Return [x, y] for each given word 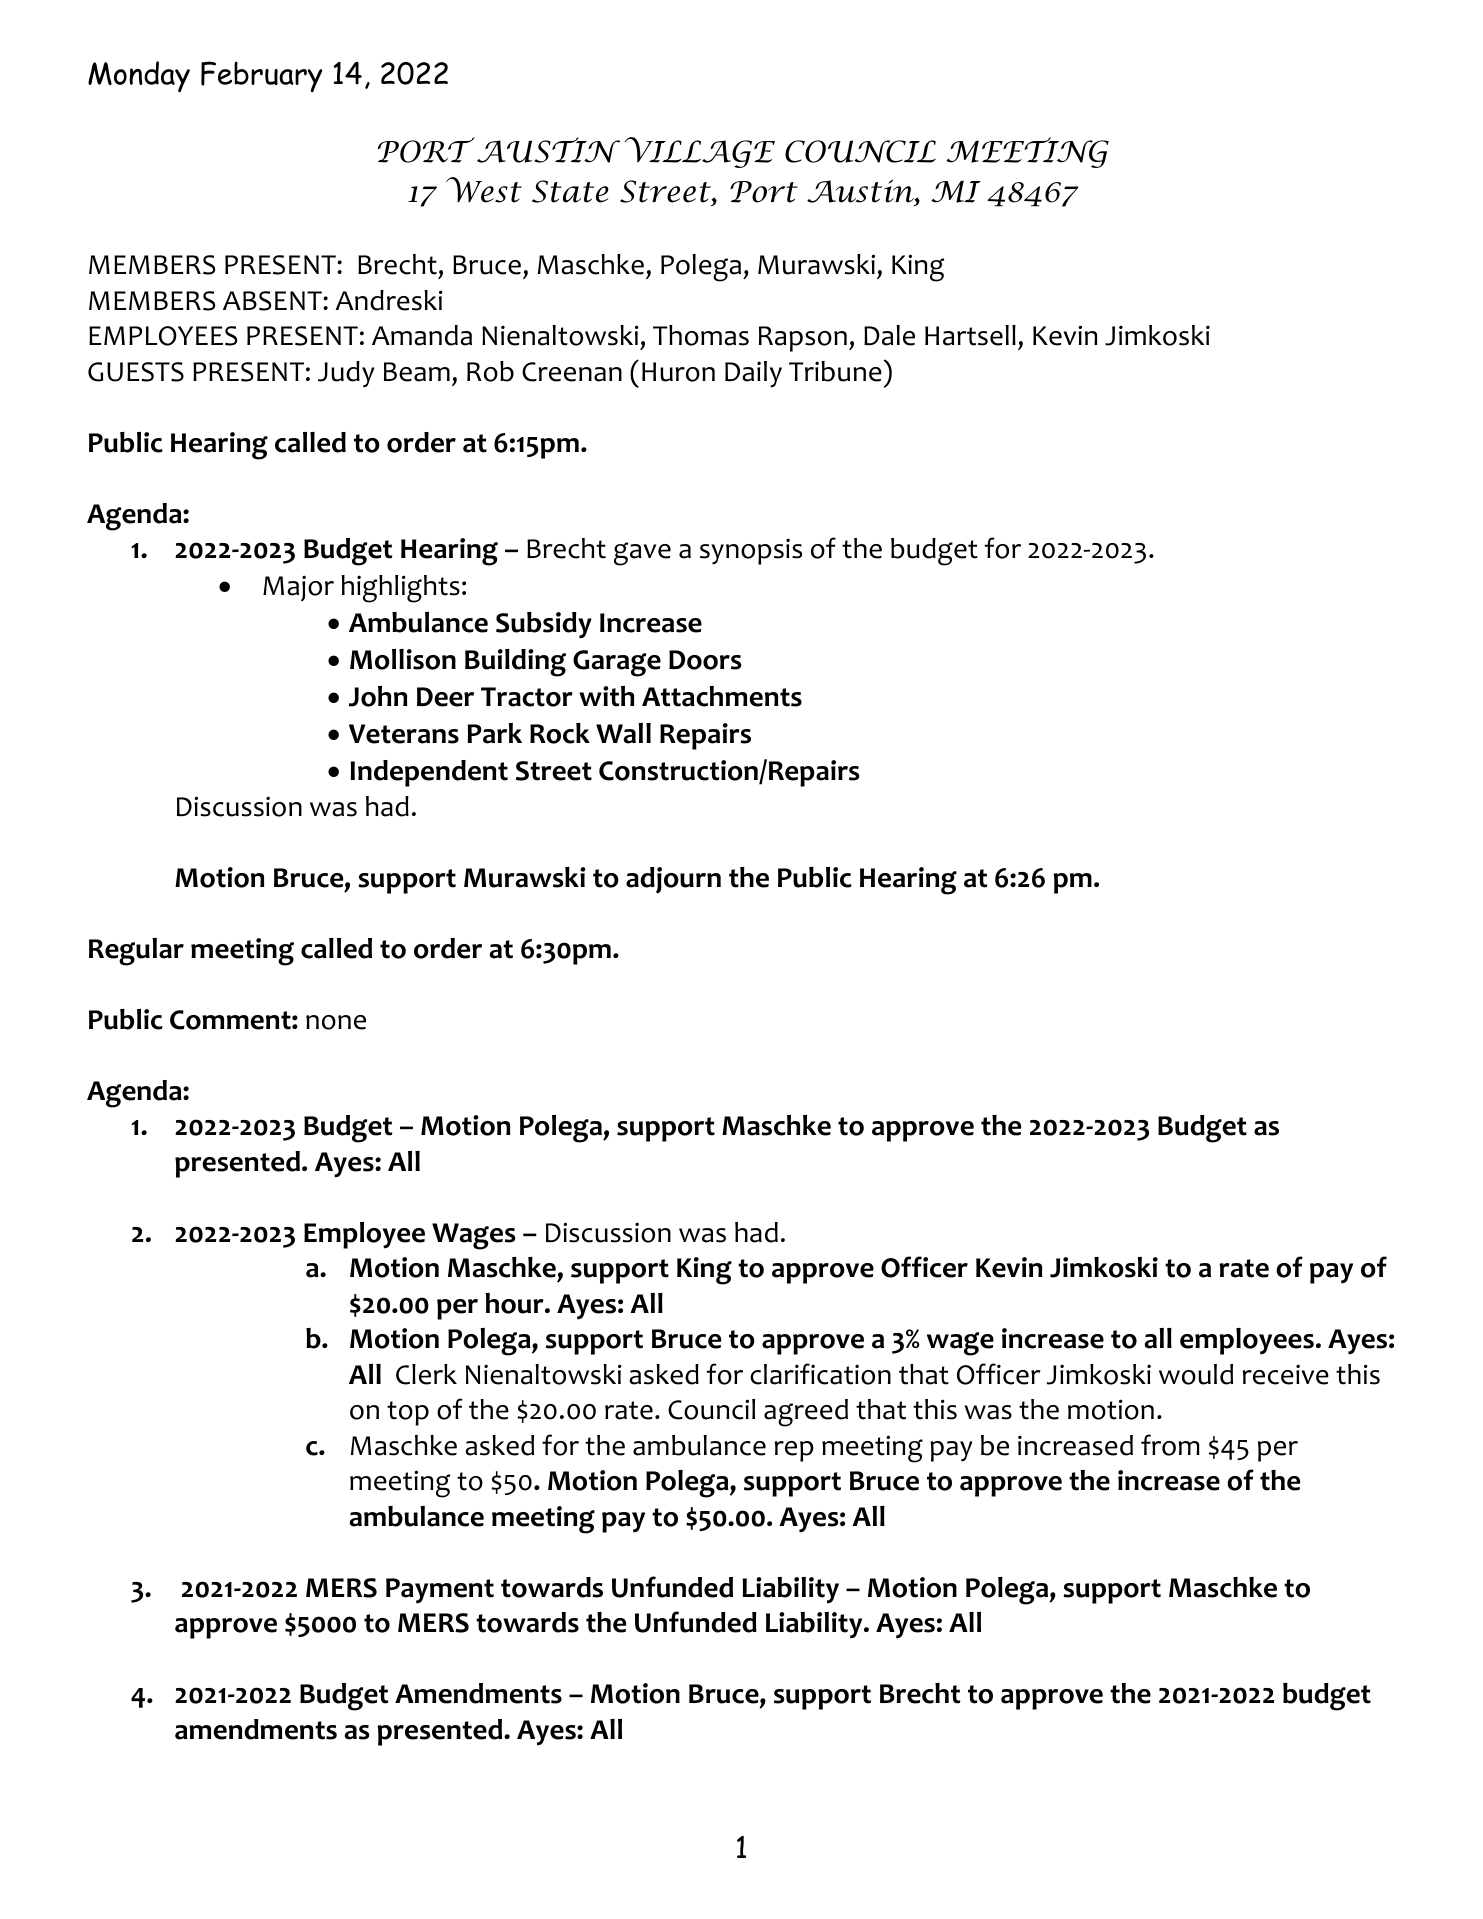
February [262, 76]
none [336, 1022]
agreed [806, 1413]
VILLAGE [700, 152]
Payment [440, 1591]
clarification [820, 1374]
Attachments [722, 696]
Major [298, 588]
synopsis [751, 551]
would [1196, 1374]
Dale [889, 335]
